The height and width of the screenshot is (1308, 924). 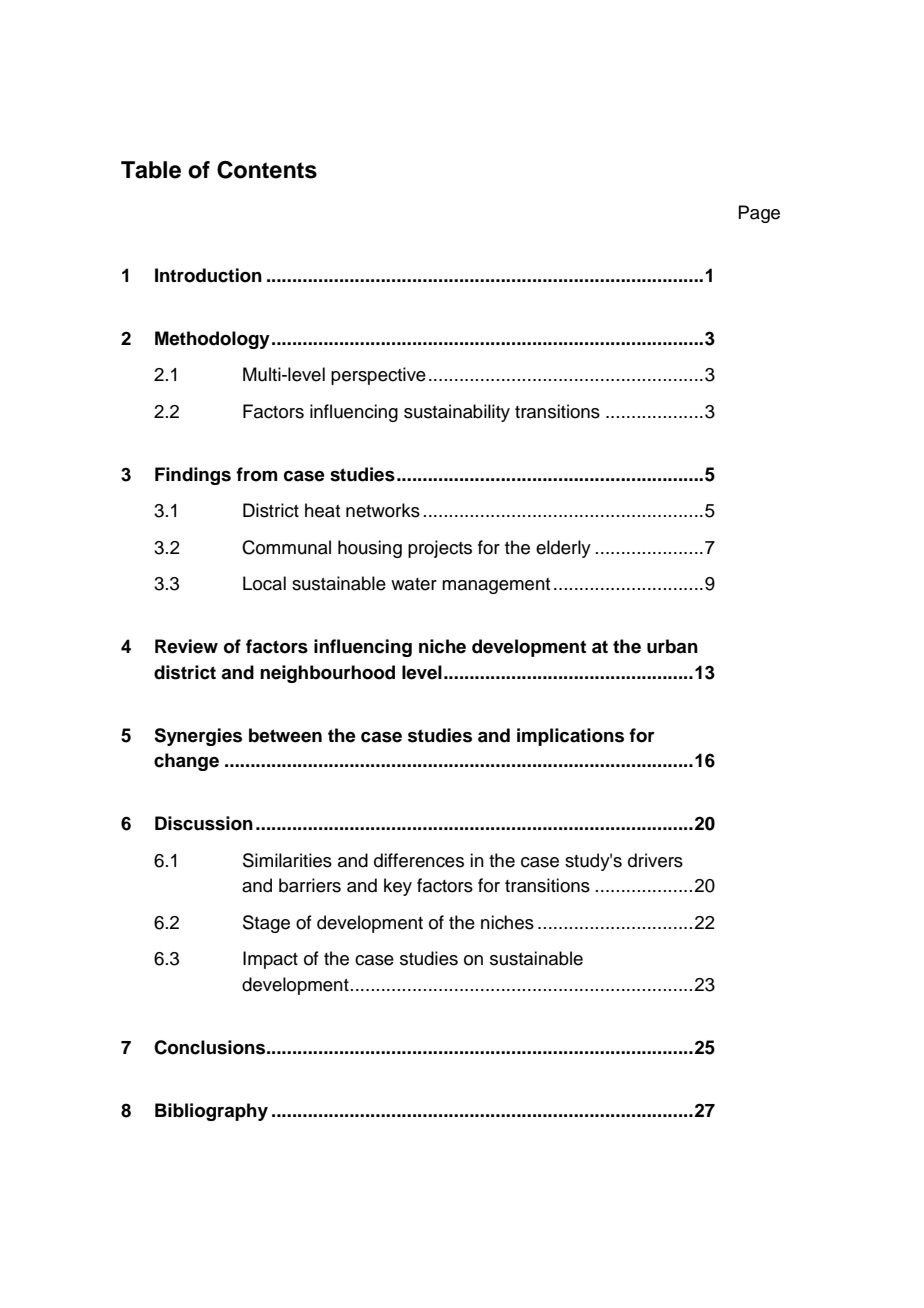 I want to click on Stage, so click(x=266, y=924).
